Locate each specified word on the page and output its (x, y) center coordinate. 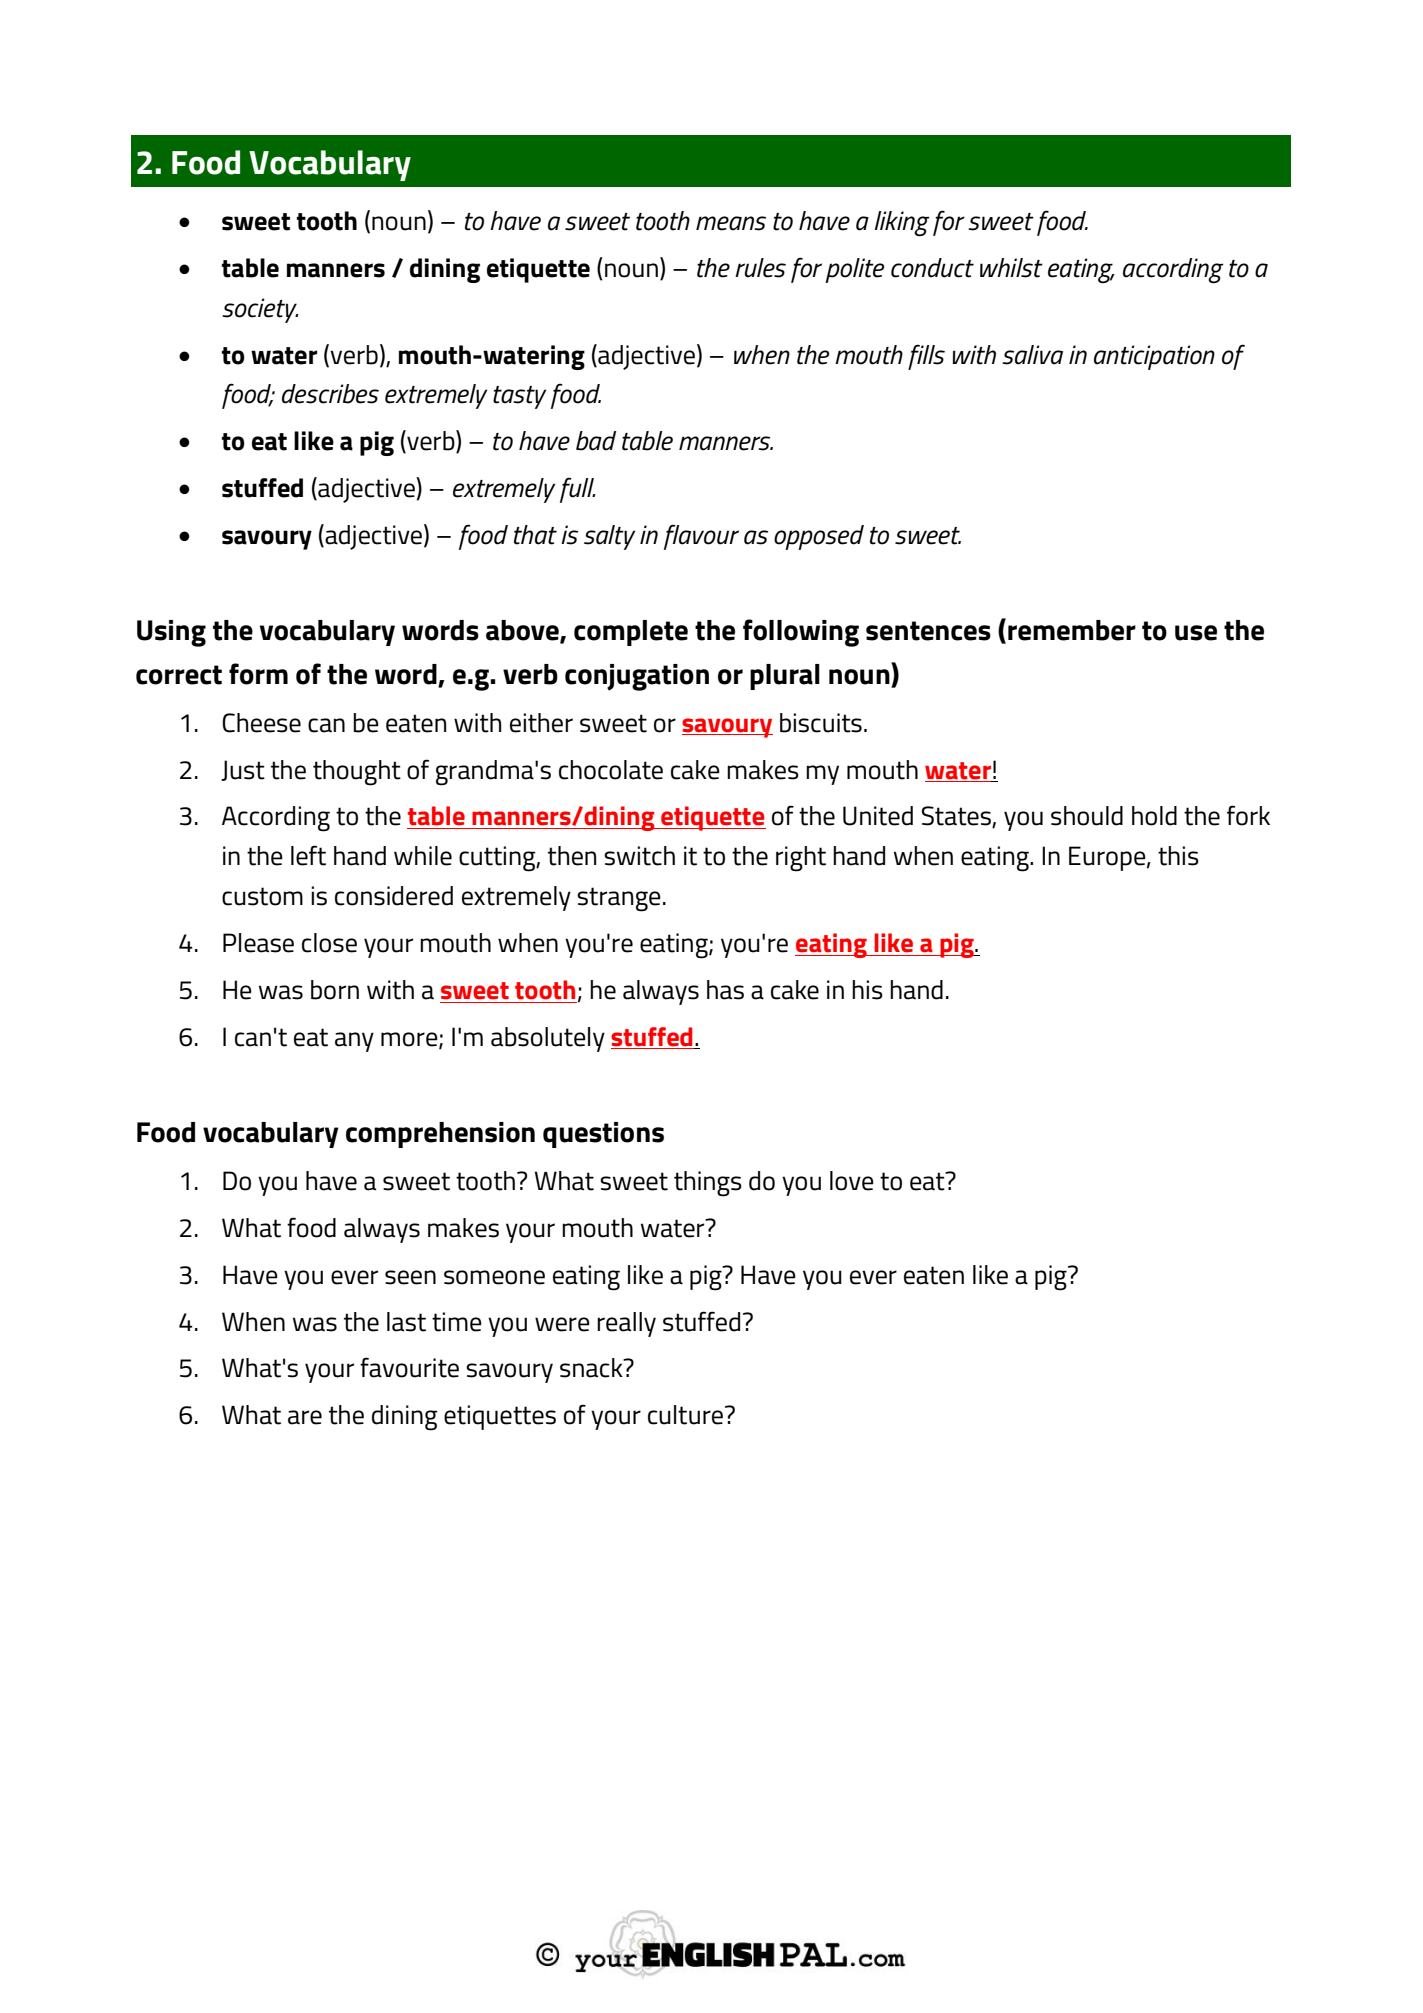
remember (1072, 630)
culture (685, 1415)
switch (639, 856)
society (260, 310)
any (354, 1042)
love (852, 1181)
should (1087, 816)
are (305, 1417)
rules (760, 268)
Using (171, 633)
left (308, 855)
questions (603, 1135)
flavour (701, 537)
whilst (1011, 268)
